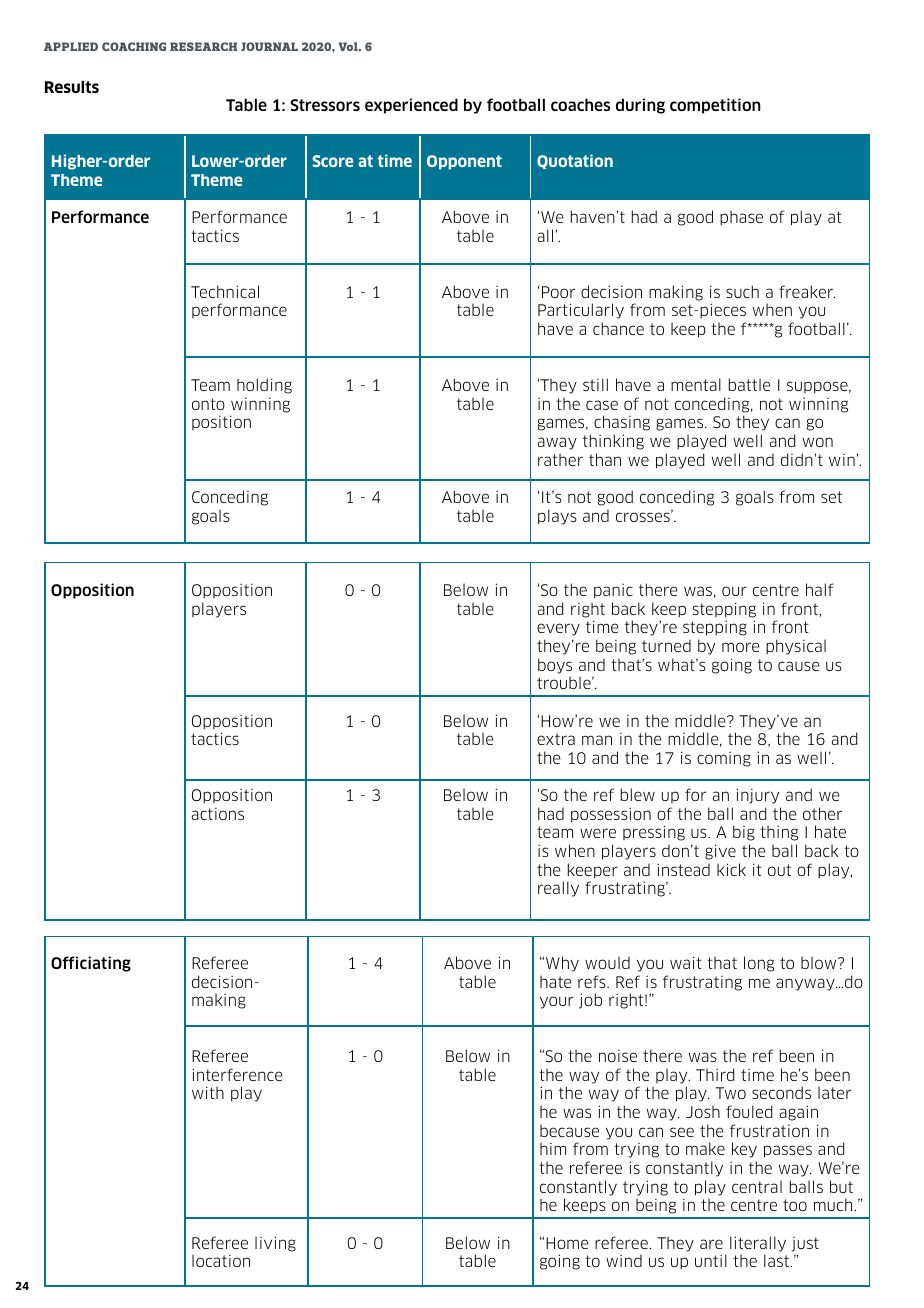 This page has height=1308, width=924. I want to click on battle, so click(750, 384).
